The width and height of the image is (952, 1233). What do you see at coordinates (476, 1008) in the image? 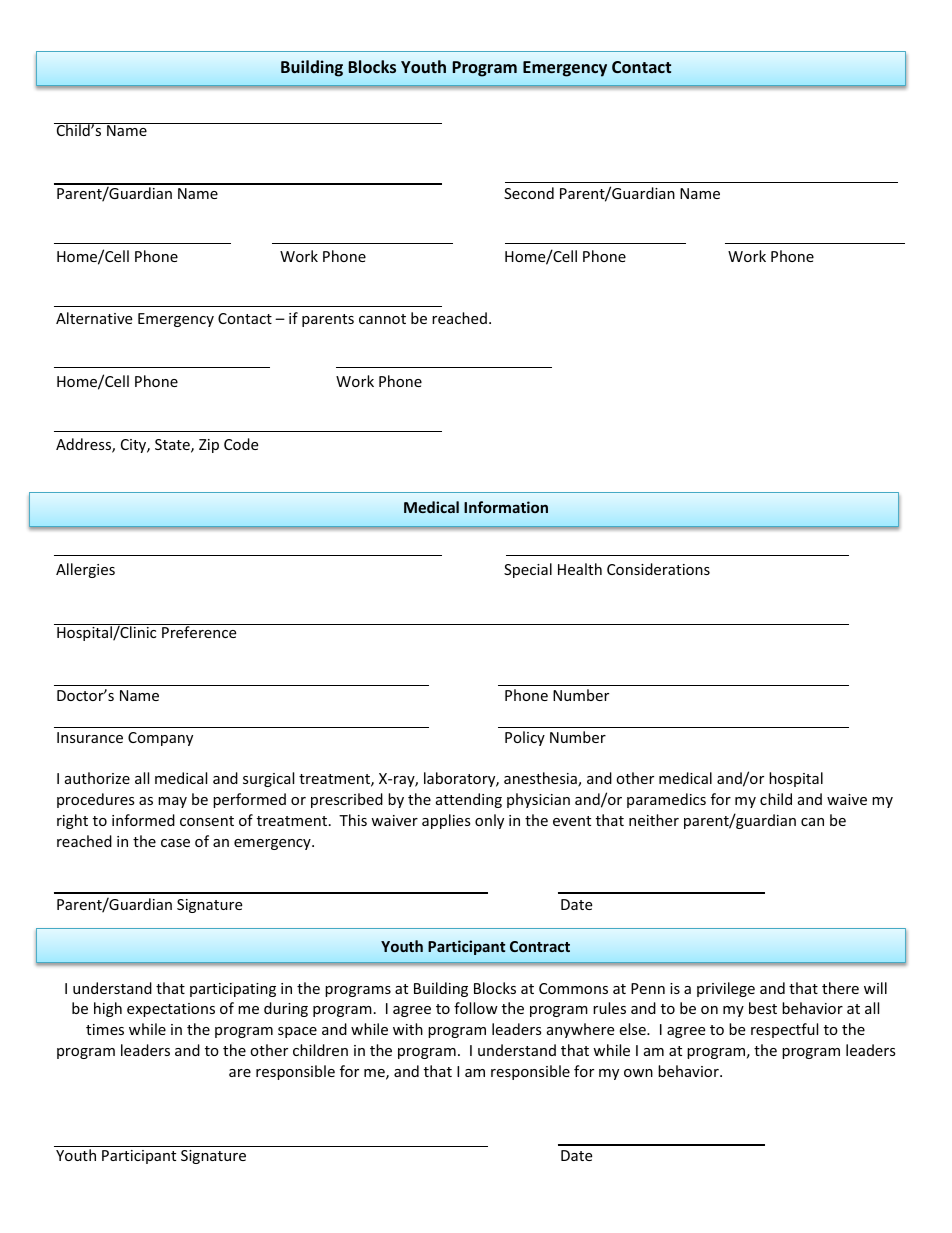
I see `follow` at bounding box center [476, 1008].
